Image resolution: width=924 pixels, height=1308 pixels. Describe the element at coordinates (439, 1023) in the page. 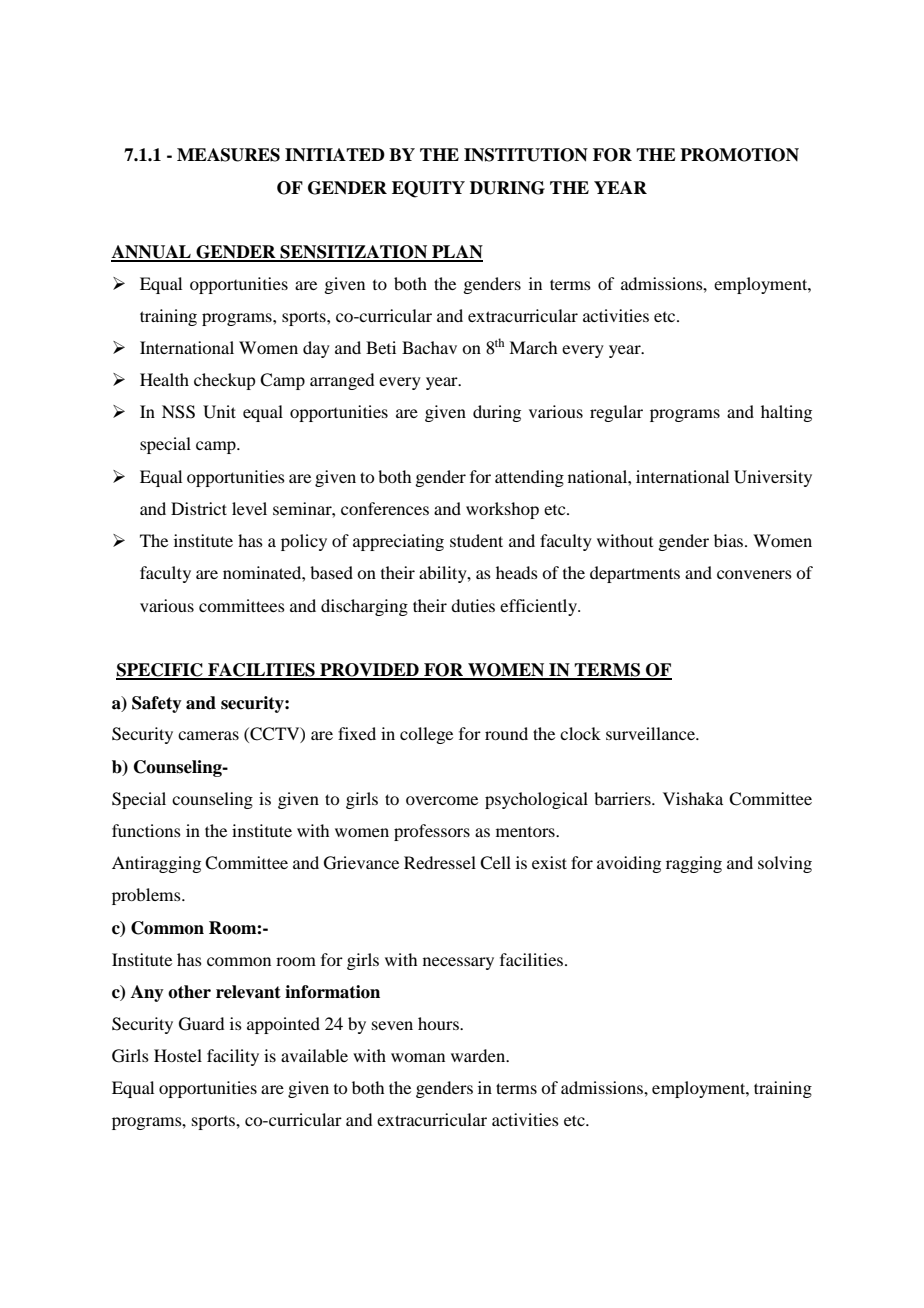

I see `hours` at that location.
